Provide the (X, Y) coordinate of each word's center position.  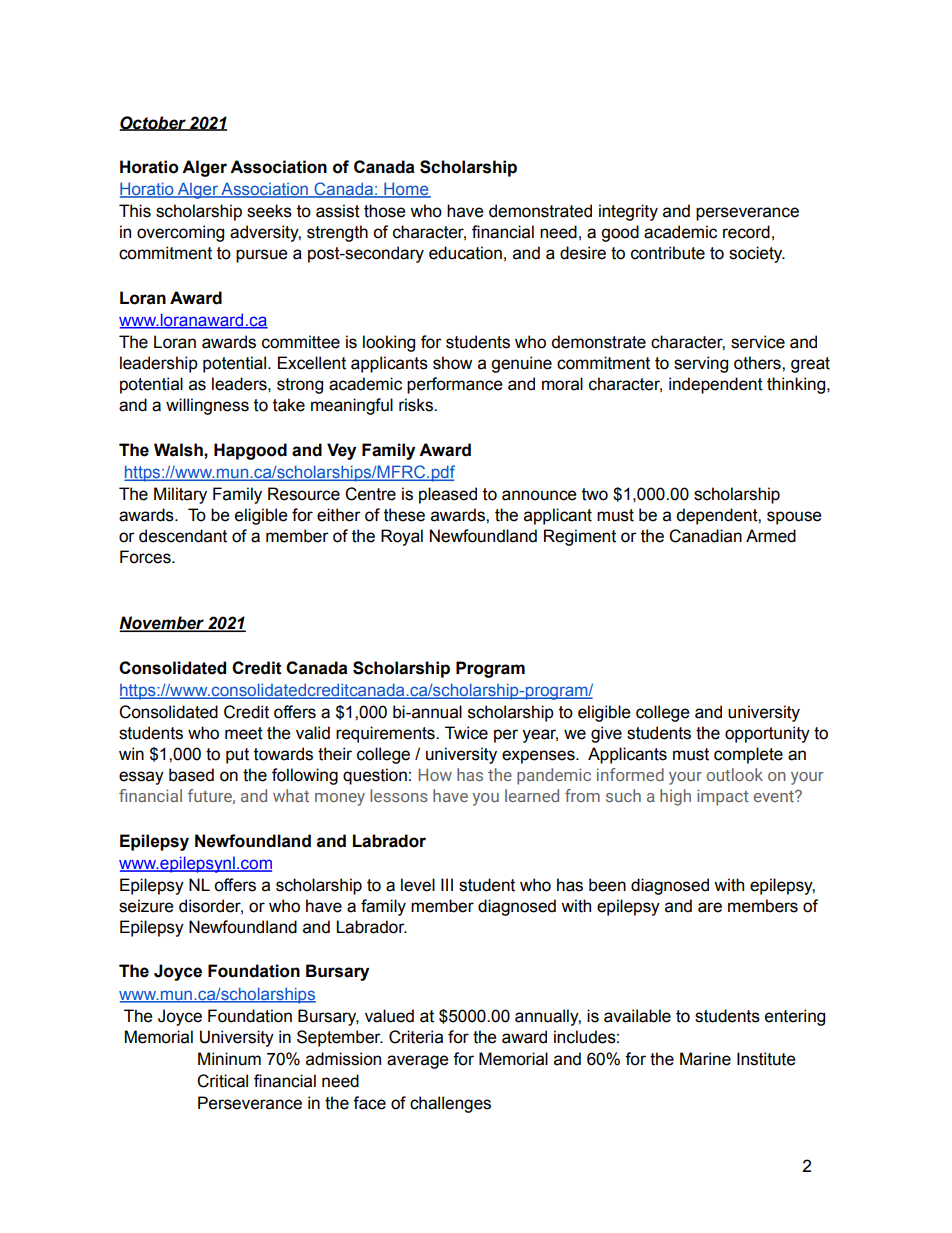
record (746, 232)
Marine (705, 1059)
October (154, 123)
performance (455, 385)
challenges (450, 1104)
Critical (222, 1081)
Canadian (705, 536)
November (163, 624)
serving (701, 364)
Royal (402, 537)
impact (723, 797)
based (191, 775)
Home (406, 190)
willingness (207, 406)
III (447, 884)
